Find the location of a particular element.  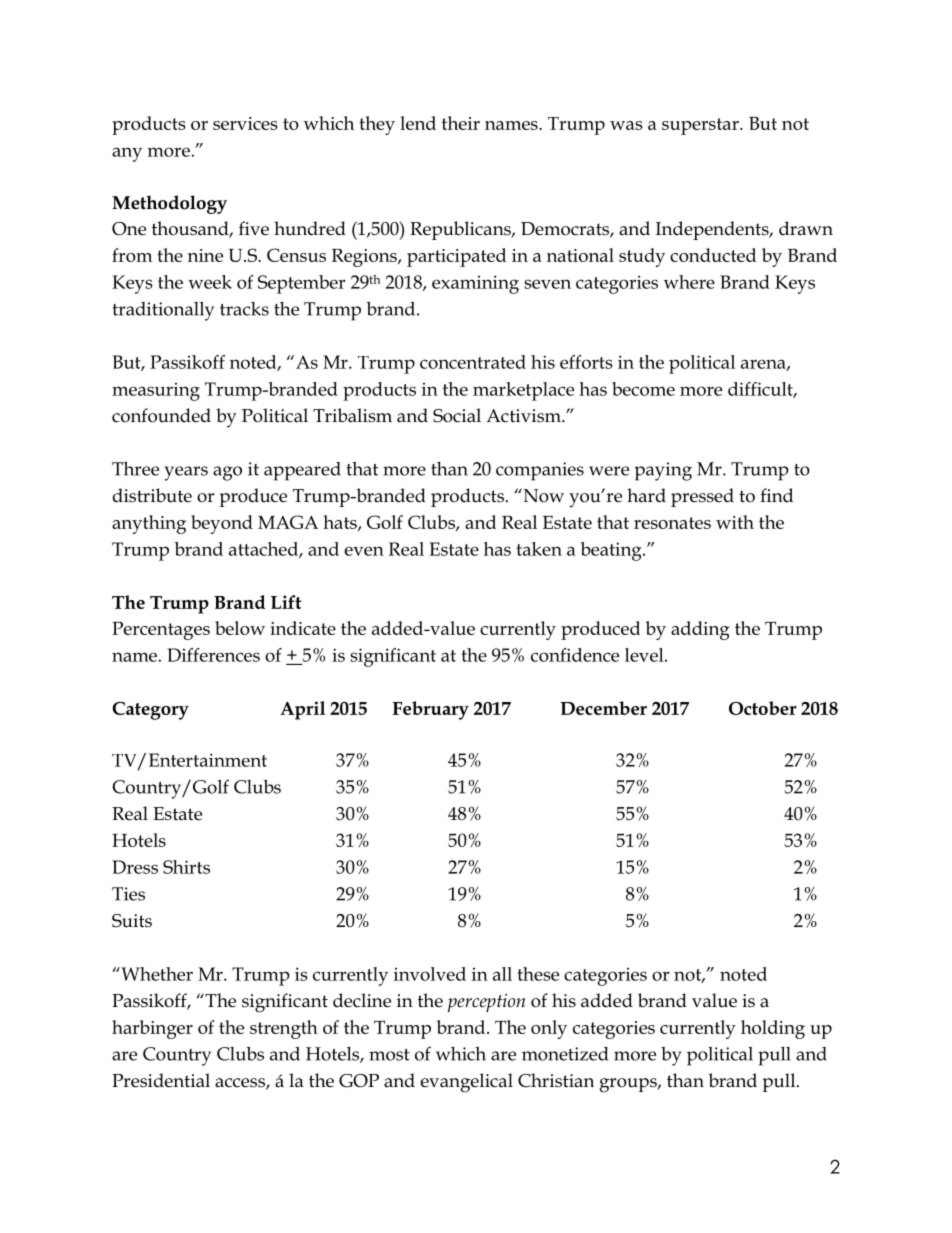

services is located at coordinates (245, 123).
